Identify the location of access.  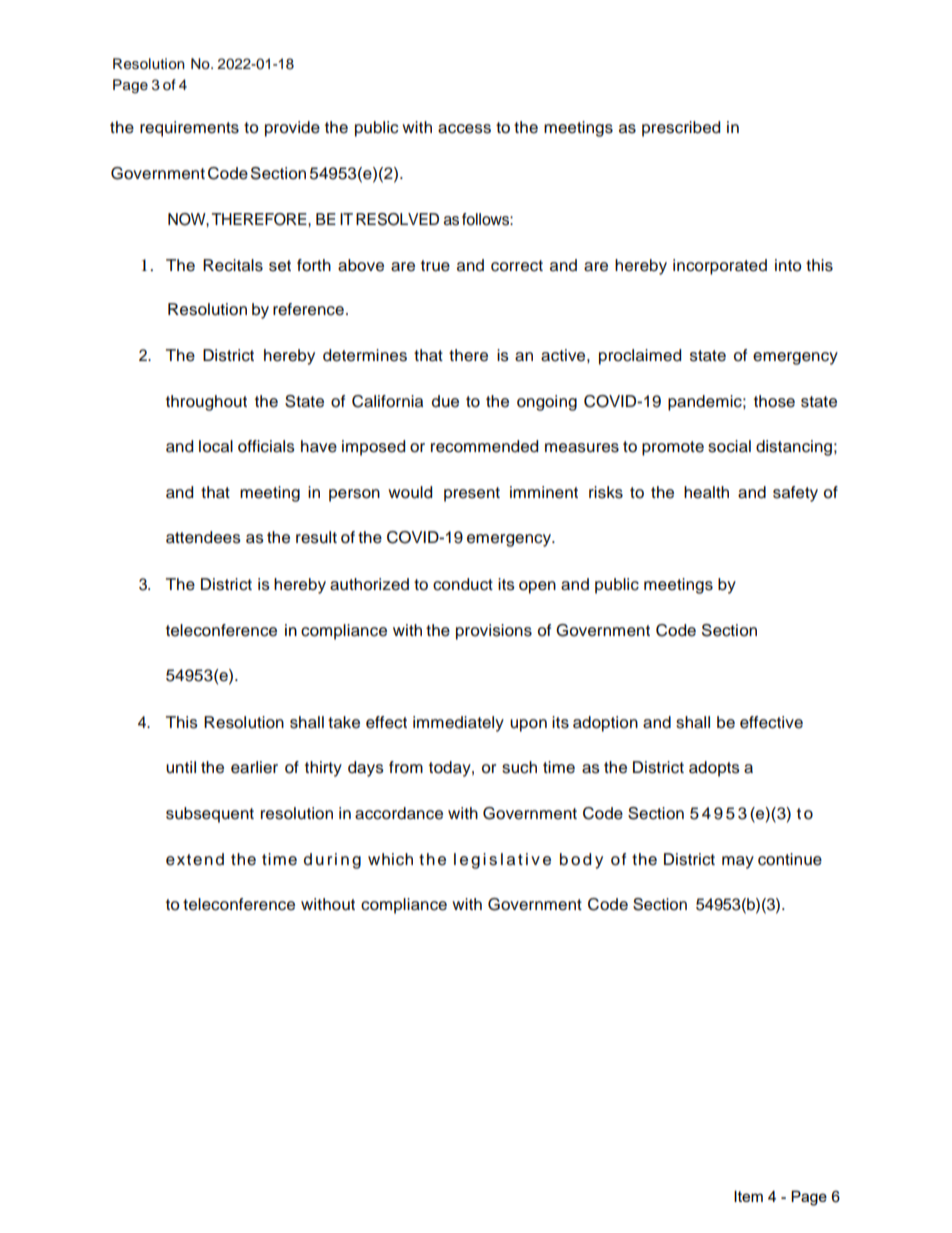
(464, 129).
